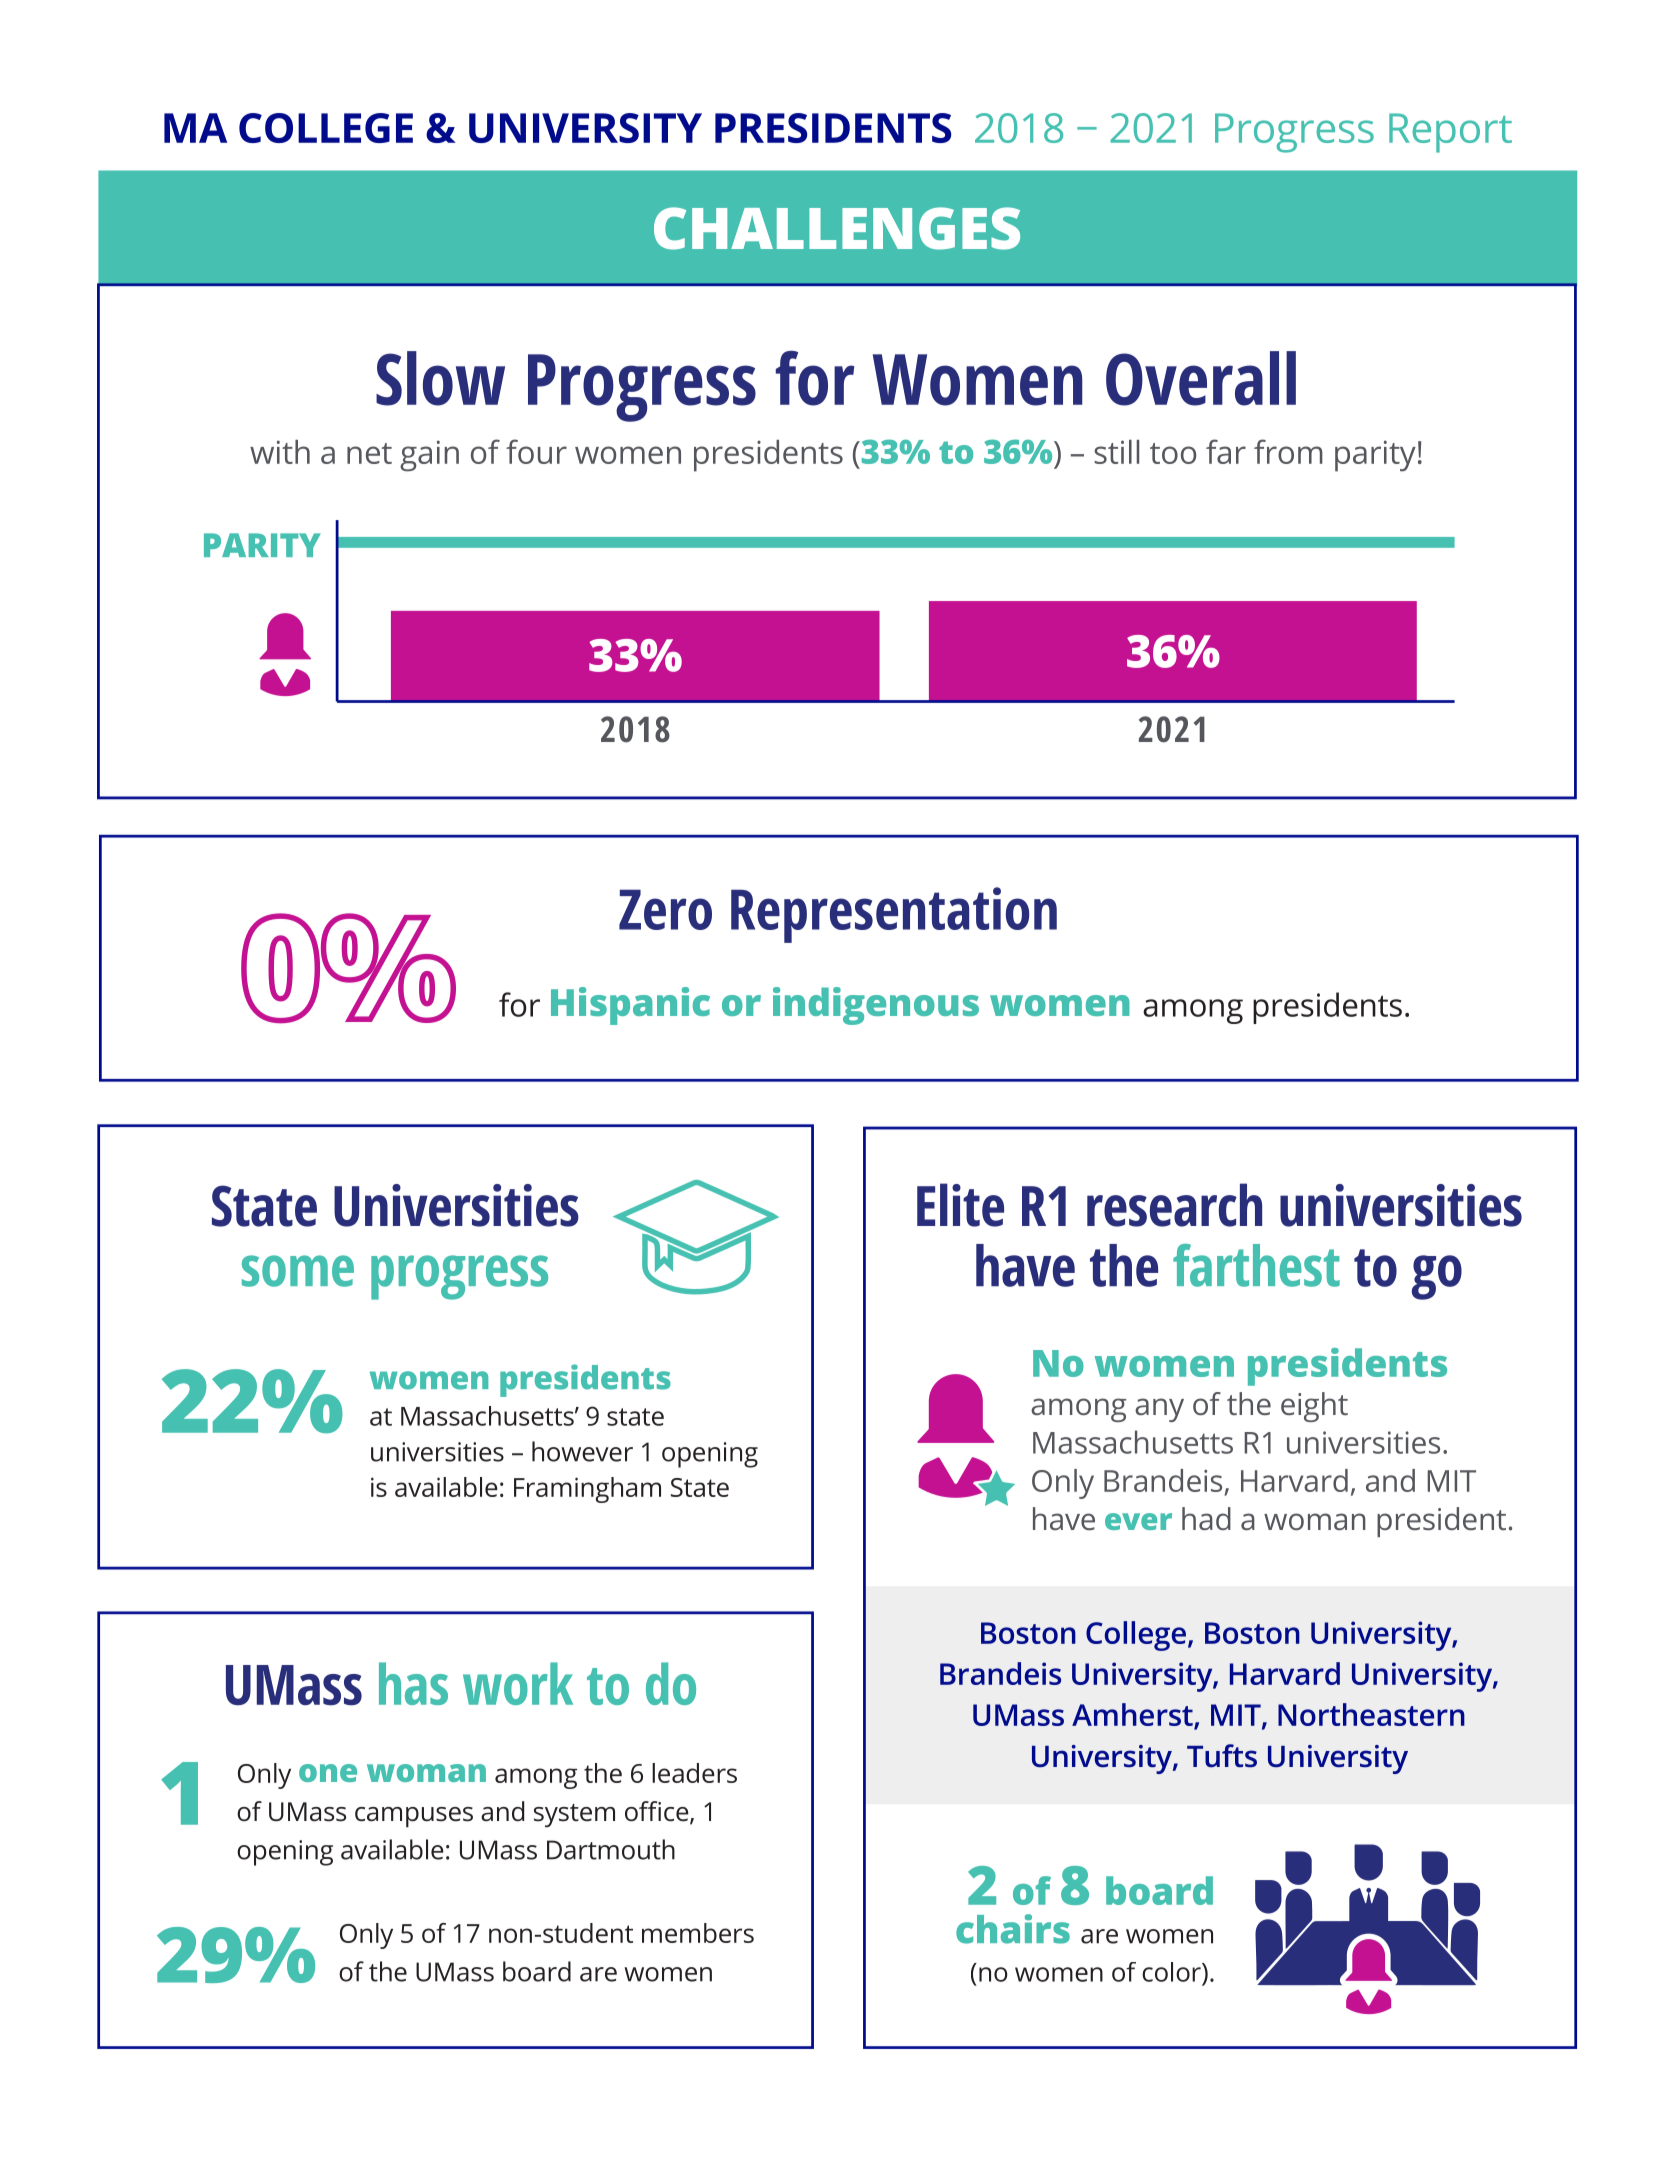 The width and height of the screenshot is (1676, 2169). What do you see at coordinates (876, 1006) in the screenshot?
I see `indigenous` at bounding box center [876, 1006].
